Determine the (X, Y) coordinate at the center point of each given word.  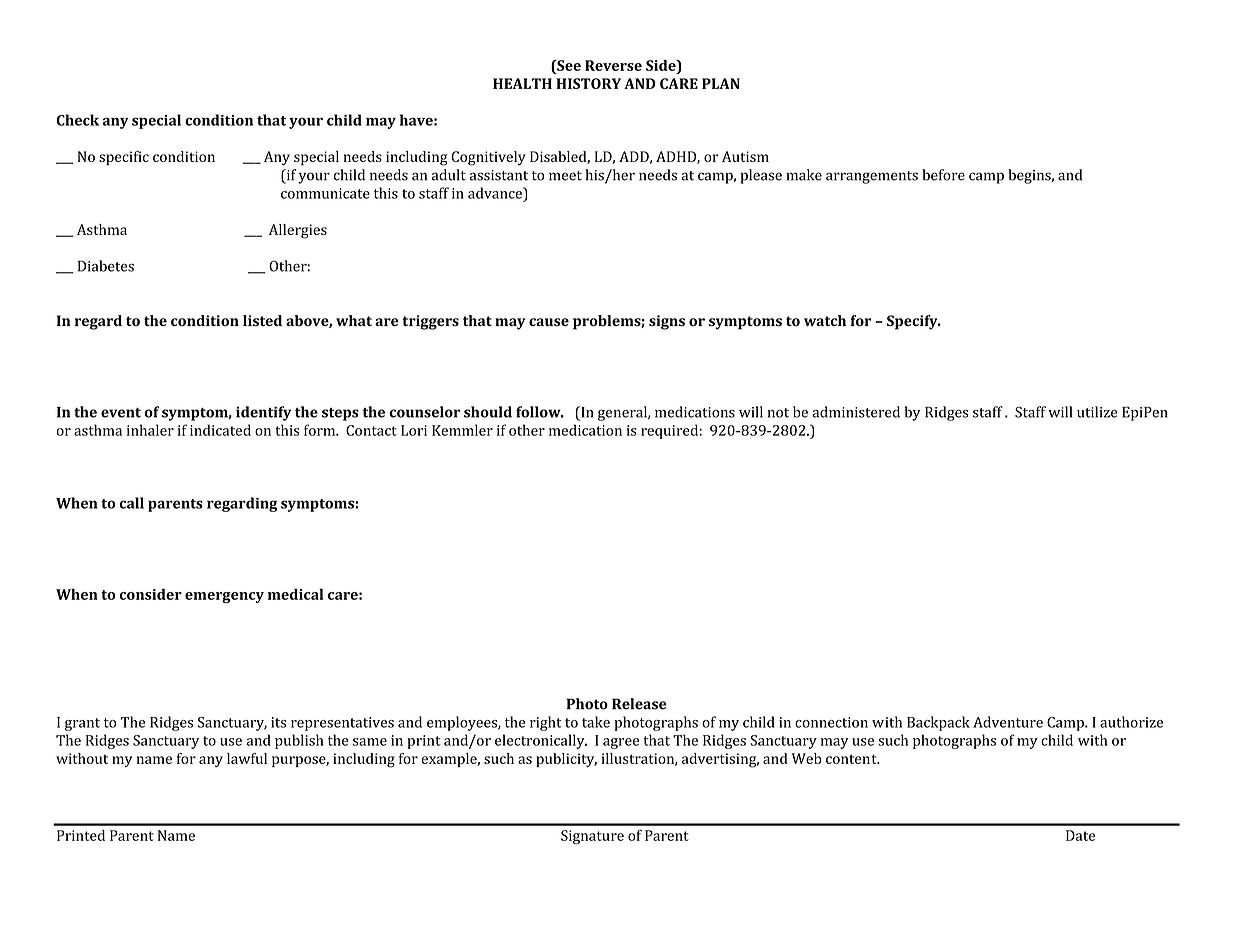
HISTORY (588, 83)
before (943, 175)
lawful (247, 758)
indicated (220, 430)
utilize (1097, 412)
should (488, 412)
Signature (592, 837)
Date (1080, 835)
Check (77, 120)
